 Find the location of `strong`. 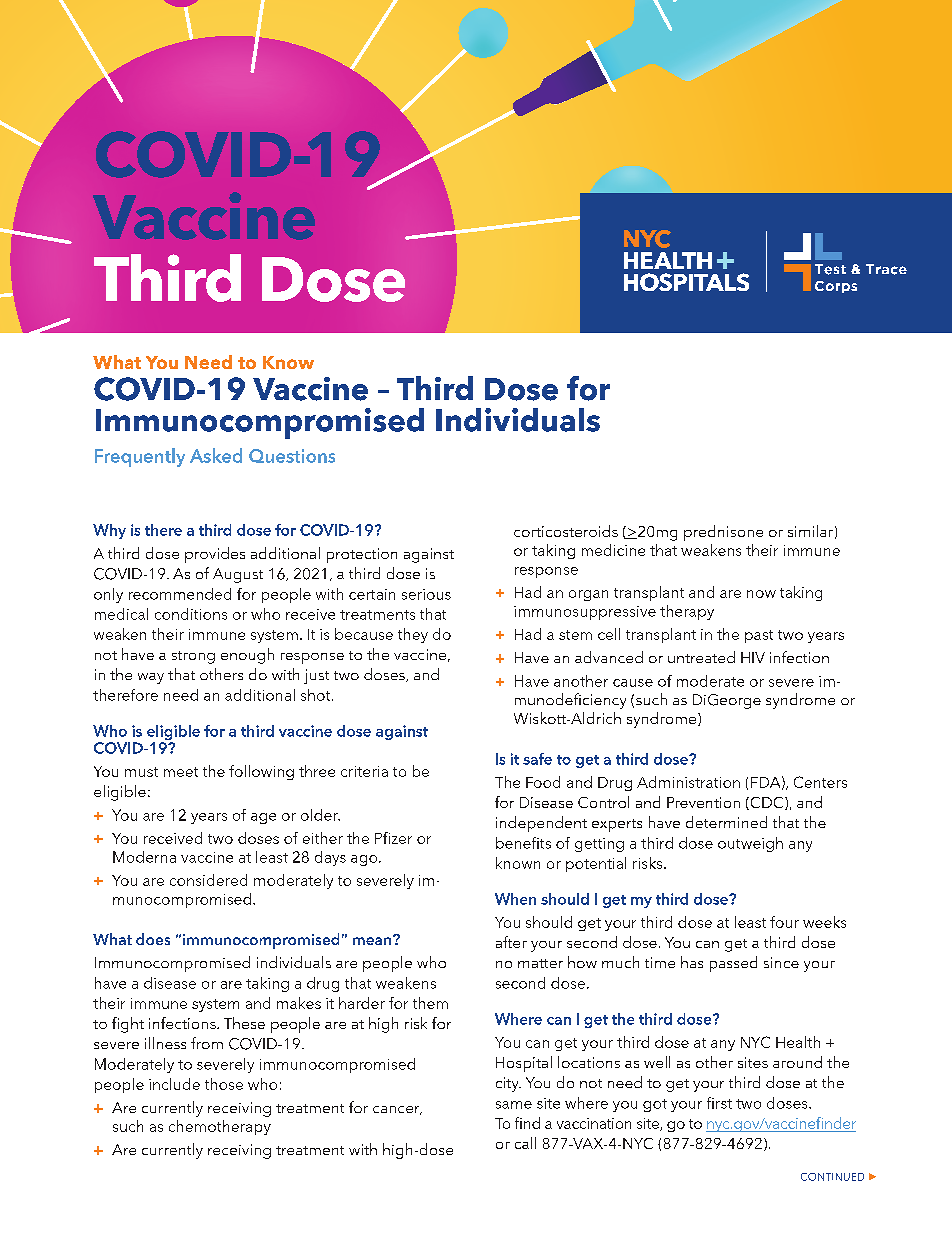

strong is located at coordinates (193, 657).
